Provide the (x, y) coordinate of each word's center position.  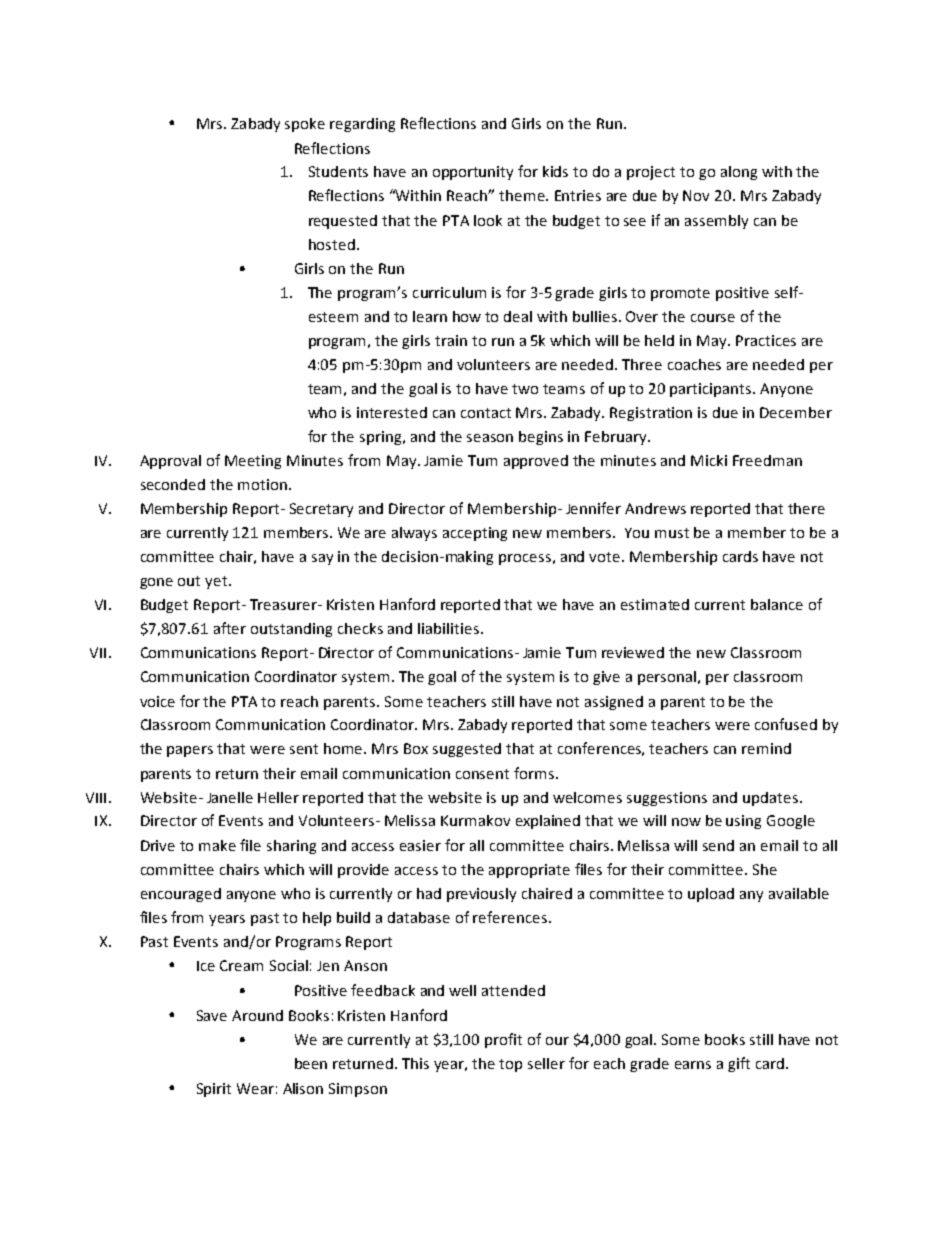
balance (777, 604)
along (739, 173)
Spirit (214, 1090)
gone (156, 583)
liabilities (450, 628)
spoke (305, 125)
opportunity (473, 173)
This (415, 1063)
